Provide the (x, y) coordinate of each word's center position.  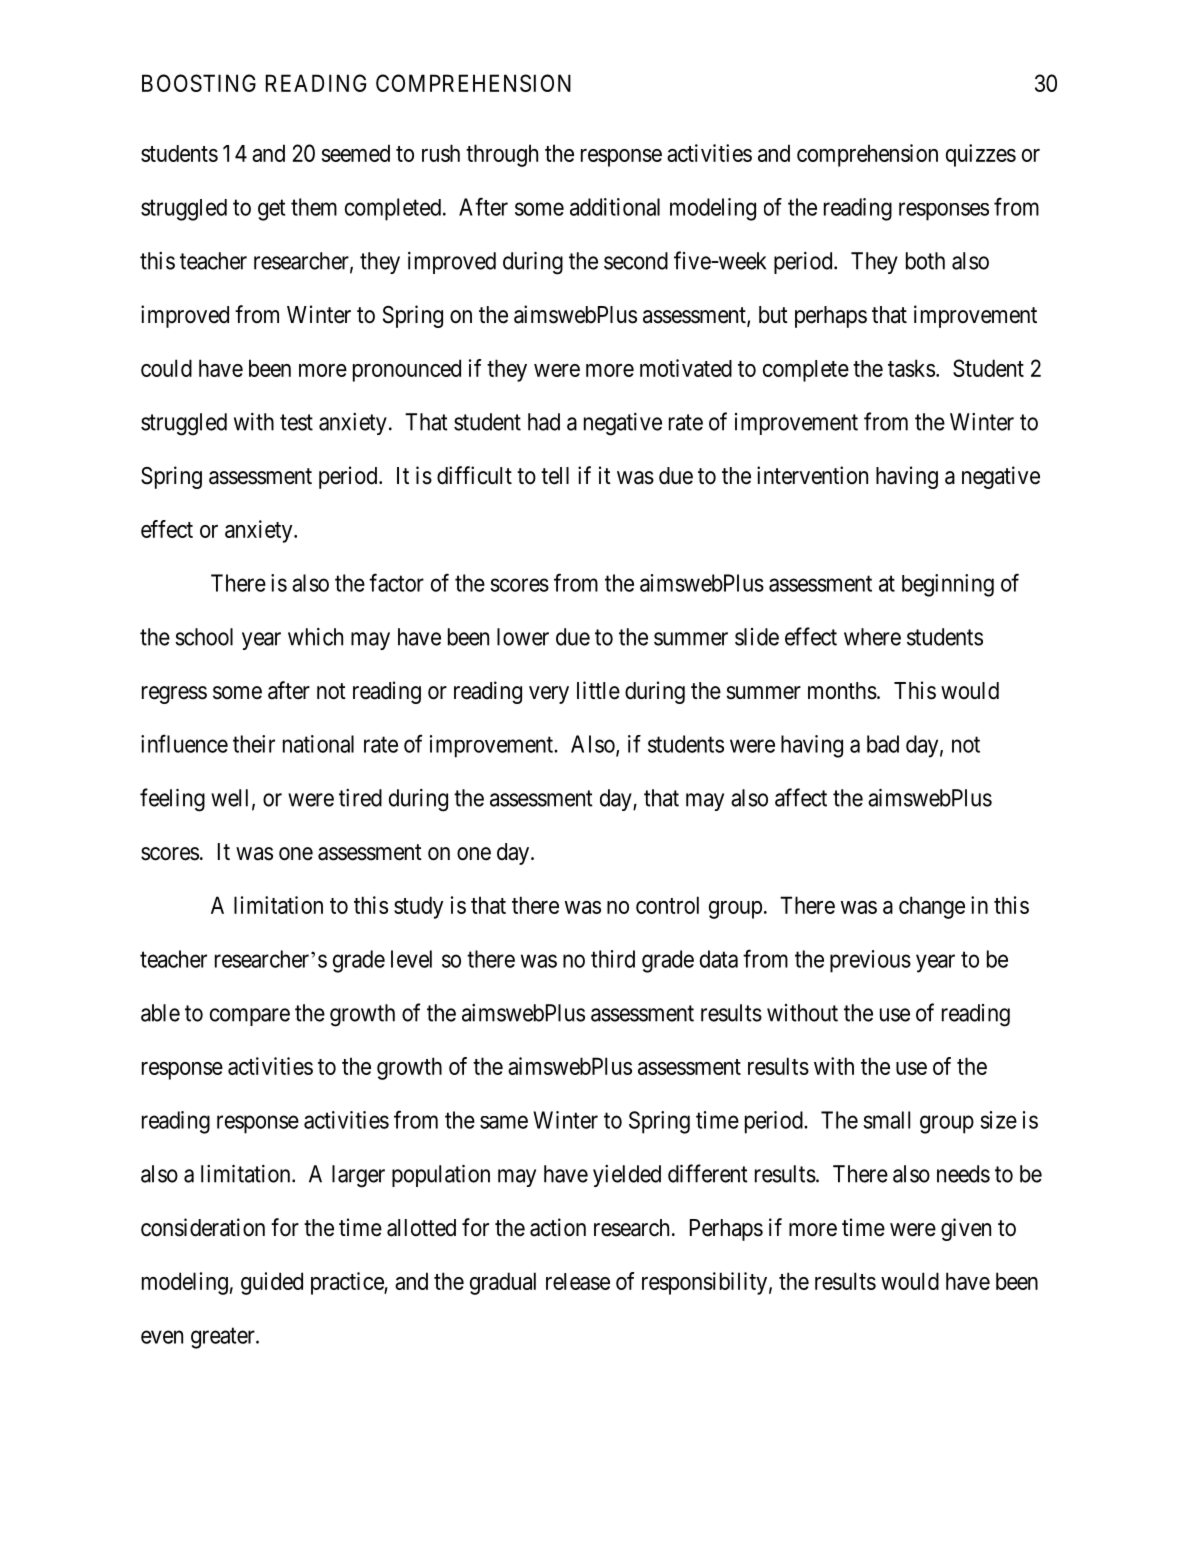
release (578, 1281)
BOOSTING (199, 83)
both (925, 261)
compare (250, 1017)
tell (555, 476)
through (502, 155)
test (296, 422)
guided (272, 1283)
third (613, 959)
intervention (812, 475)
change (932, 907)
